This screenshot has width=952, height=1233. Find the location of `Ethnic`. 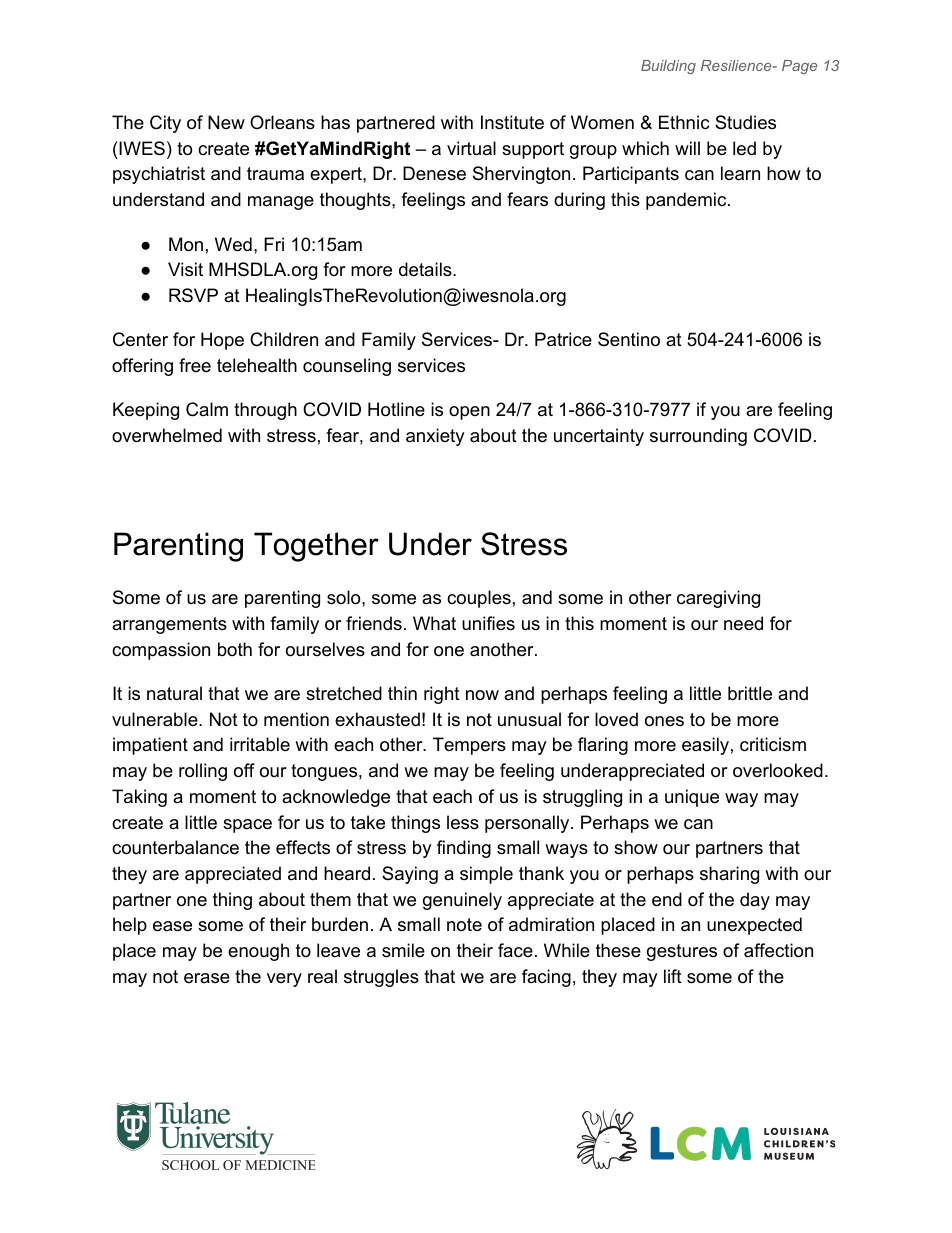

Ethnic is located at coordinates (684, 122).
